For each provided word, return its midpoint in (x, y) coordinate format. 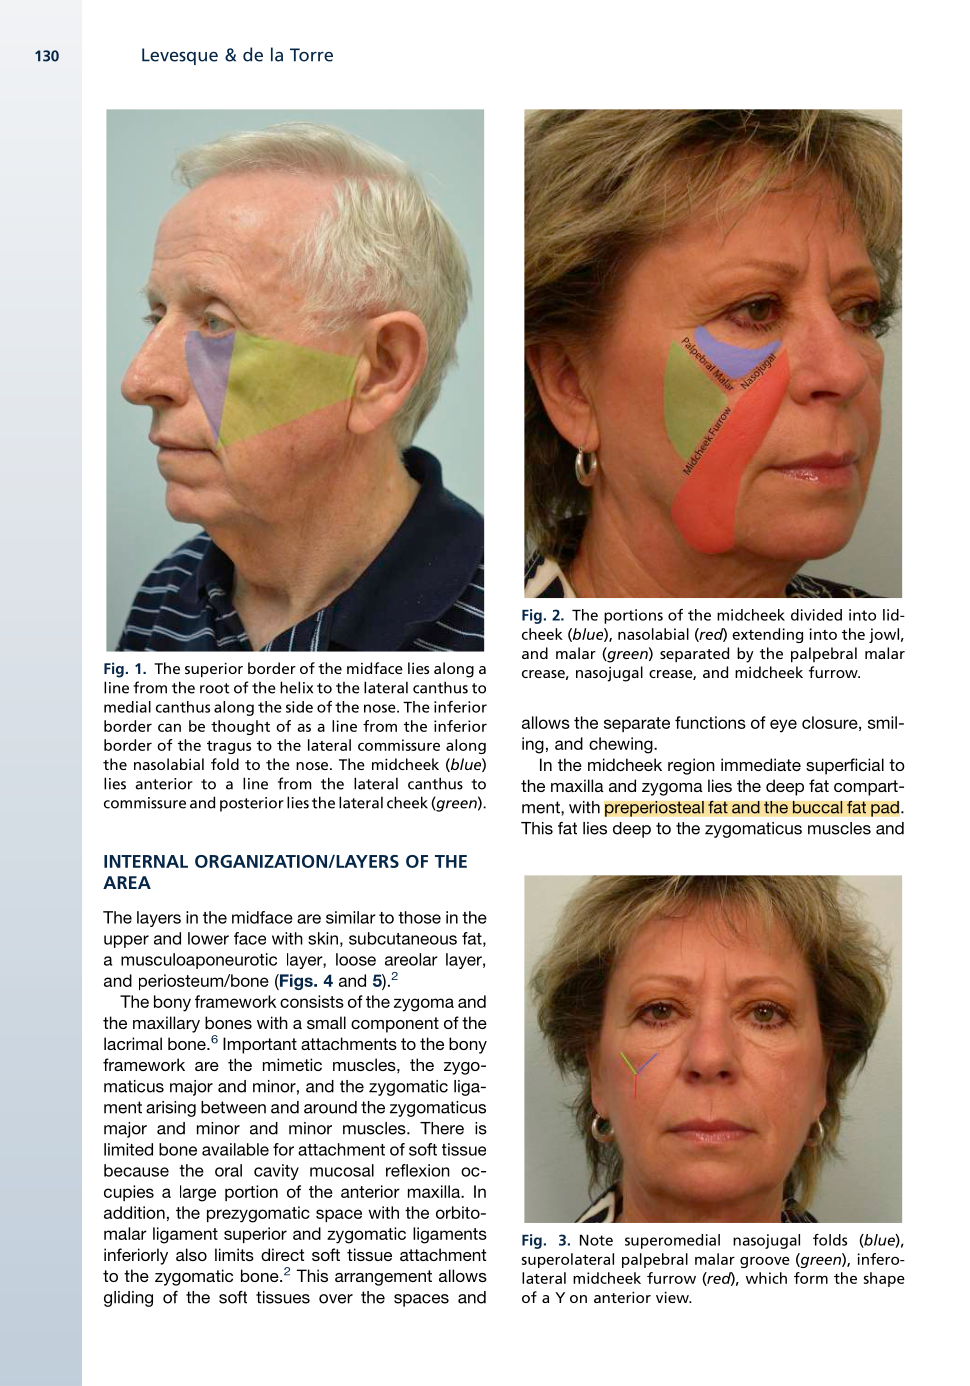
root (215, 688)
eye (783, 726)
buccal (817, 807)
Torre (311, 55)
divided (816, 615)
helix (296, 687)
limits (234, 1254)
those (419, 917)
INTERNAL (146, 861)
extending (767, 635)
